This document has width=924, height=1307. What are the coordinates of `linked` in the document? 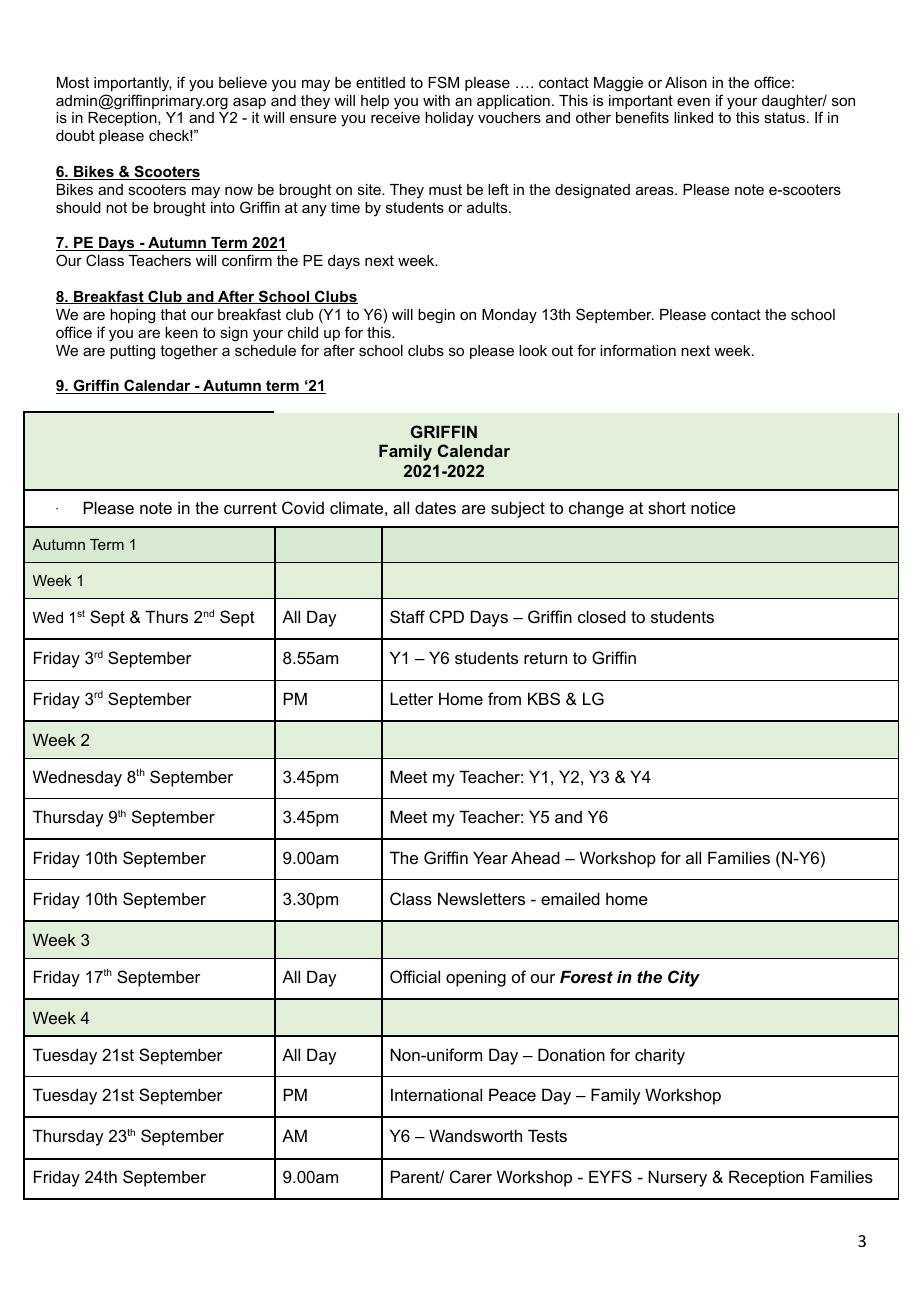 It's located at (693, 117).
